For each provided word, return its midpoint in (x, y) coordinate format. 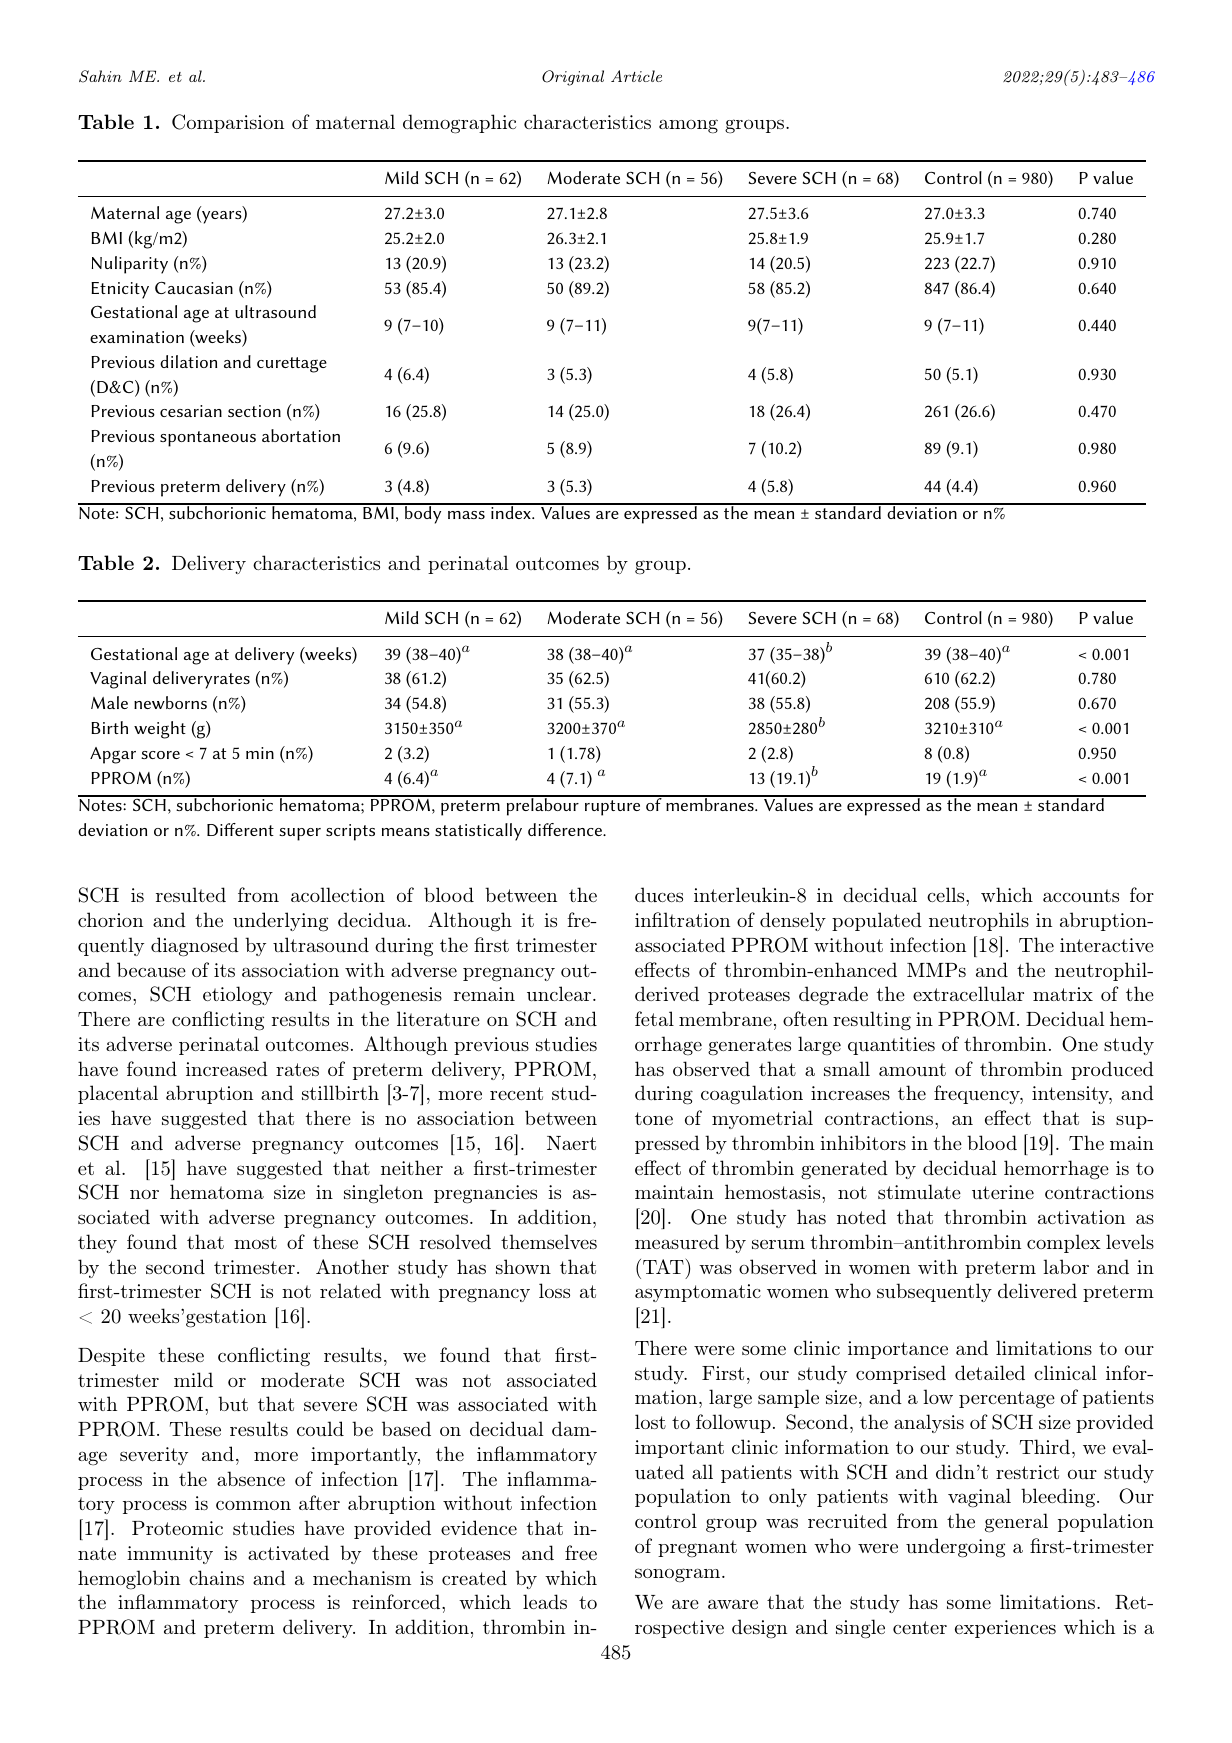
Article (636, 76)
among (688, 126)
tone (654, 1118)
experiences (1005, 1629)
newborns (170, 702)
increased (227, 1068)
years (222, 217)
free (581, 1552)
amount (912, 1069)
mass (466, 515)
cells (945, 894)
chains (216, 1577)
